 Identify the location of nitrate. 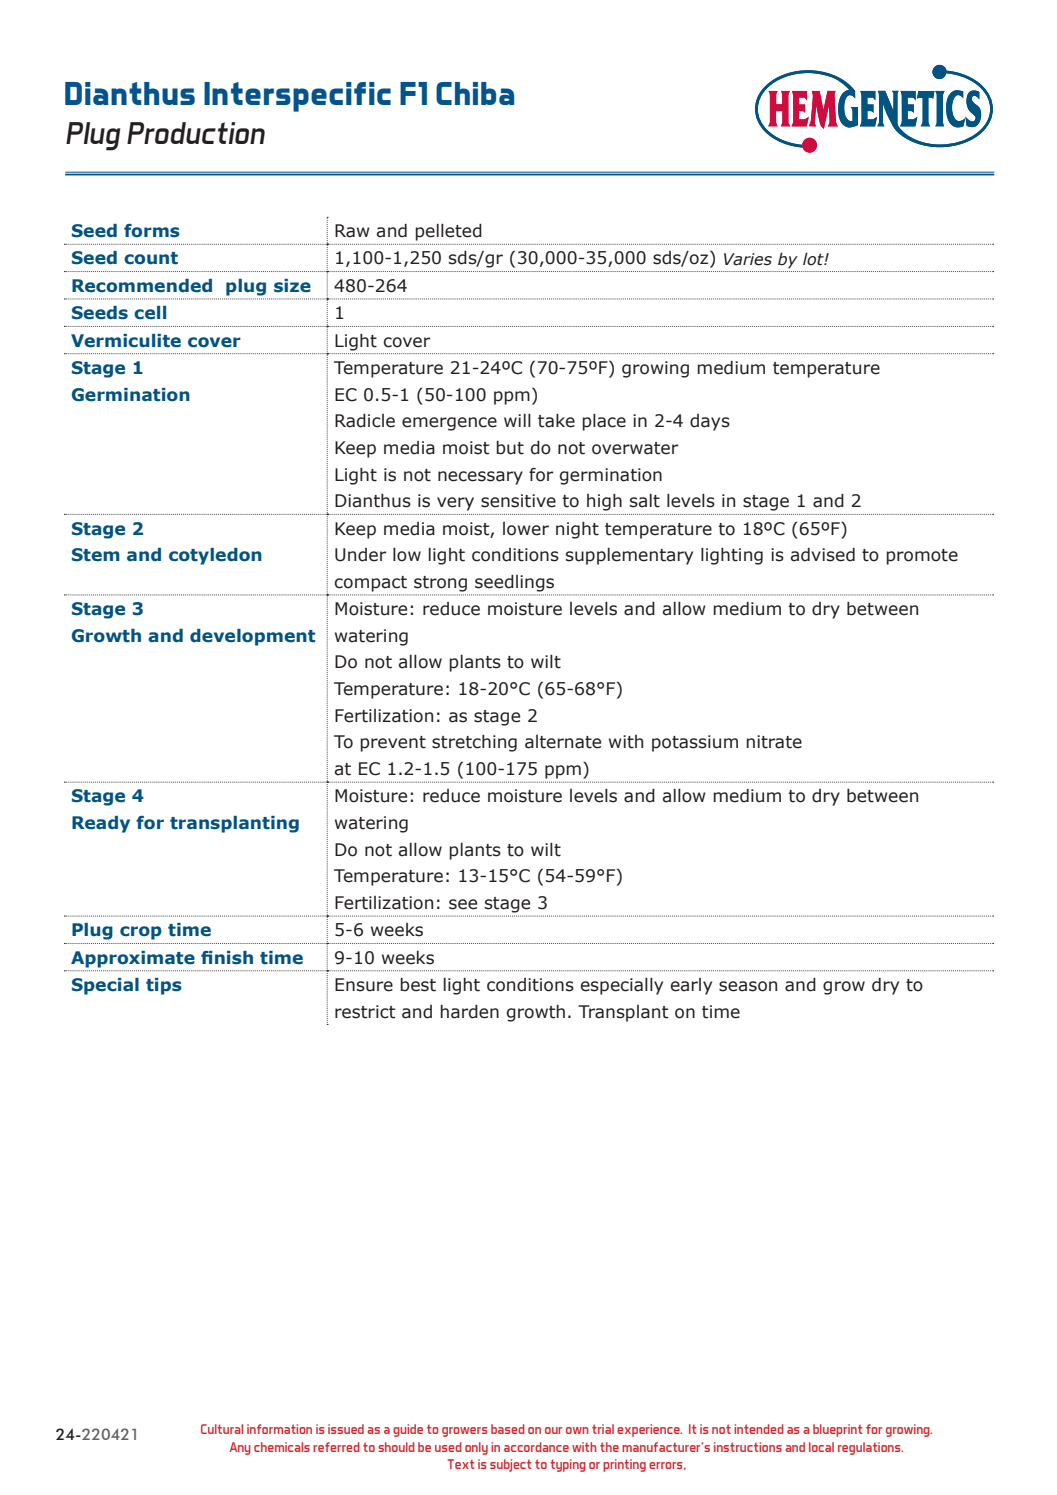
(774, 742).
